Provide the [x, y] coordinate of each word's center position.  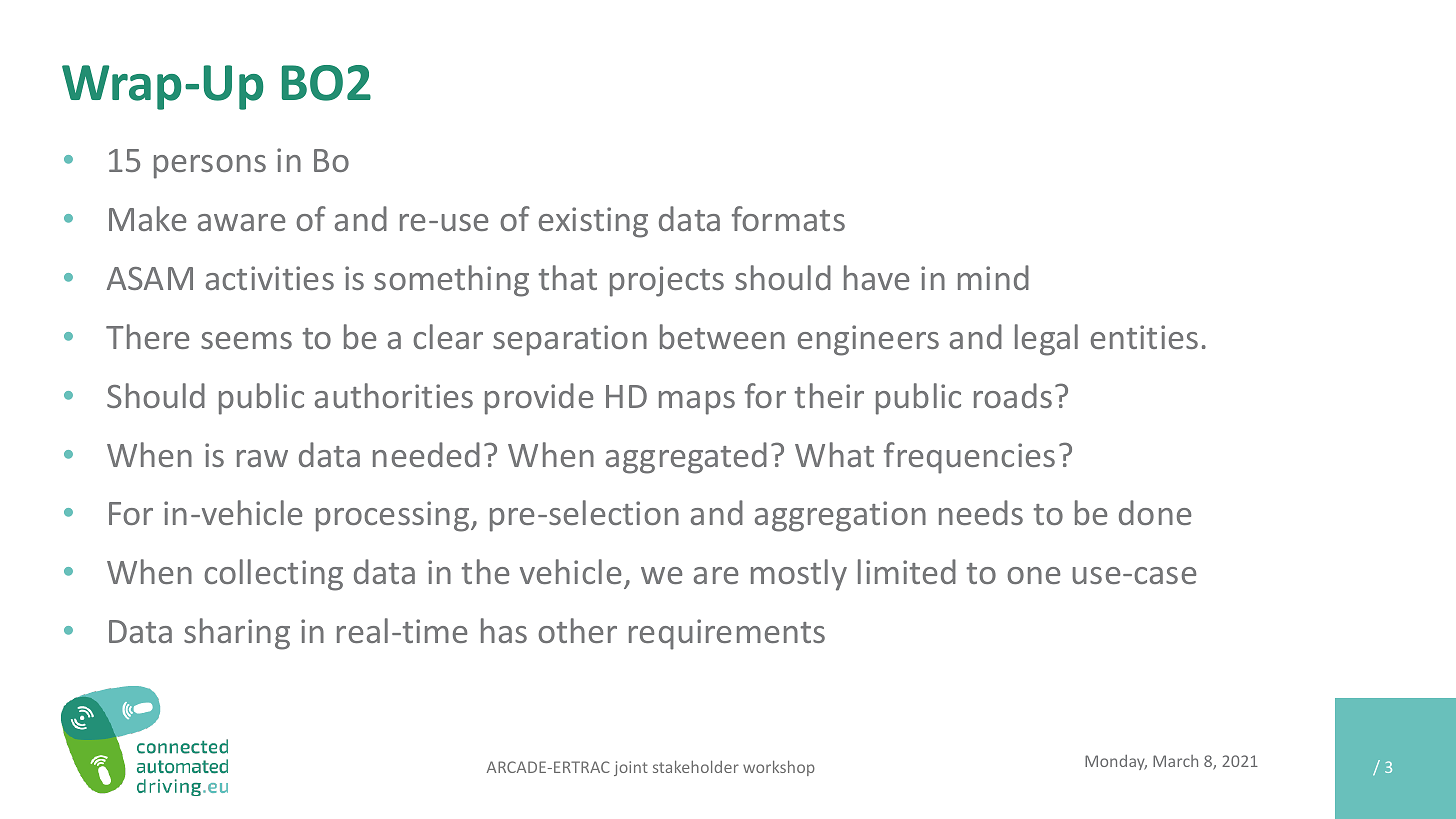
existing [593, 222]
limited [907, 571]
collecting [273, 575]
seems [246, 340]
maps [697, 403]
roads [1013, 395]
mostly [799, 575]
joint [631, 768]
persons [210, 167]
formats [788, 218]
